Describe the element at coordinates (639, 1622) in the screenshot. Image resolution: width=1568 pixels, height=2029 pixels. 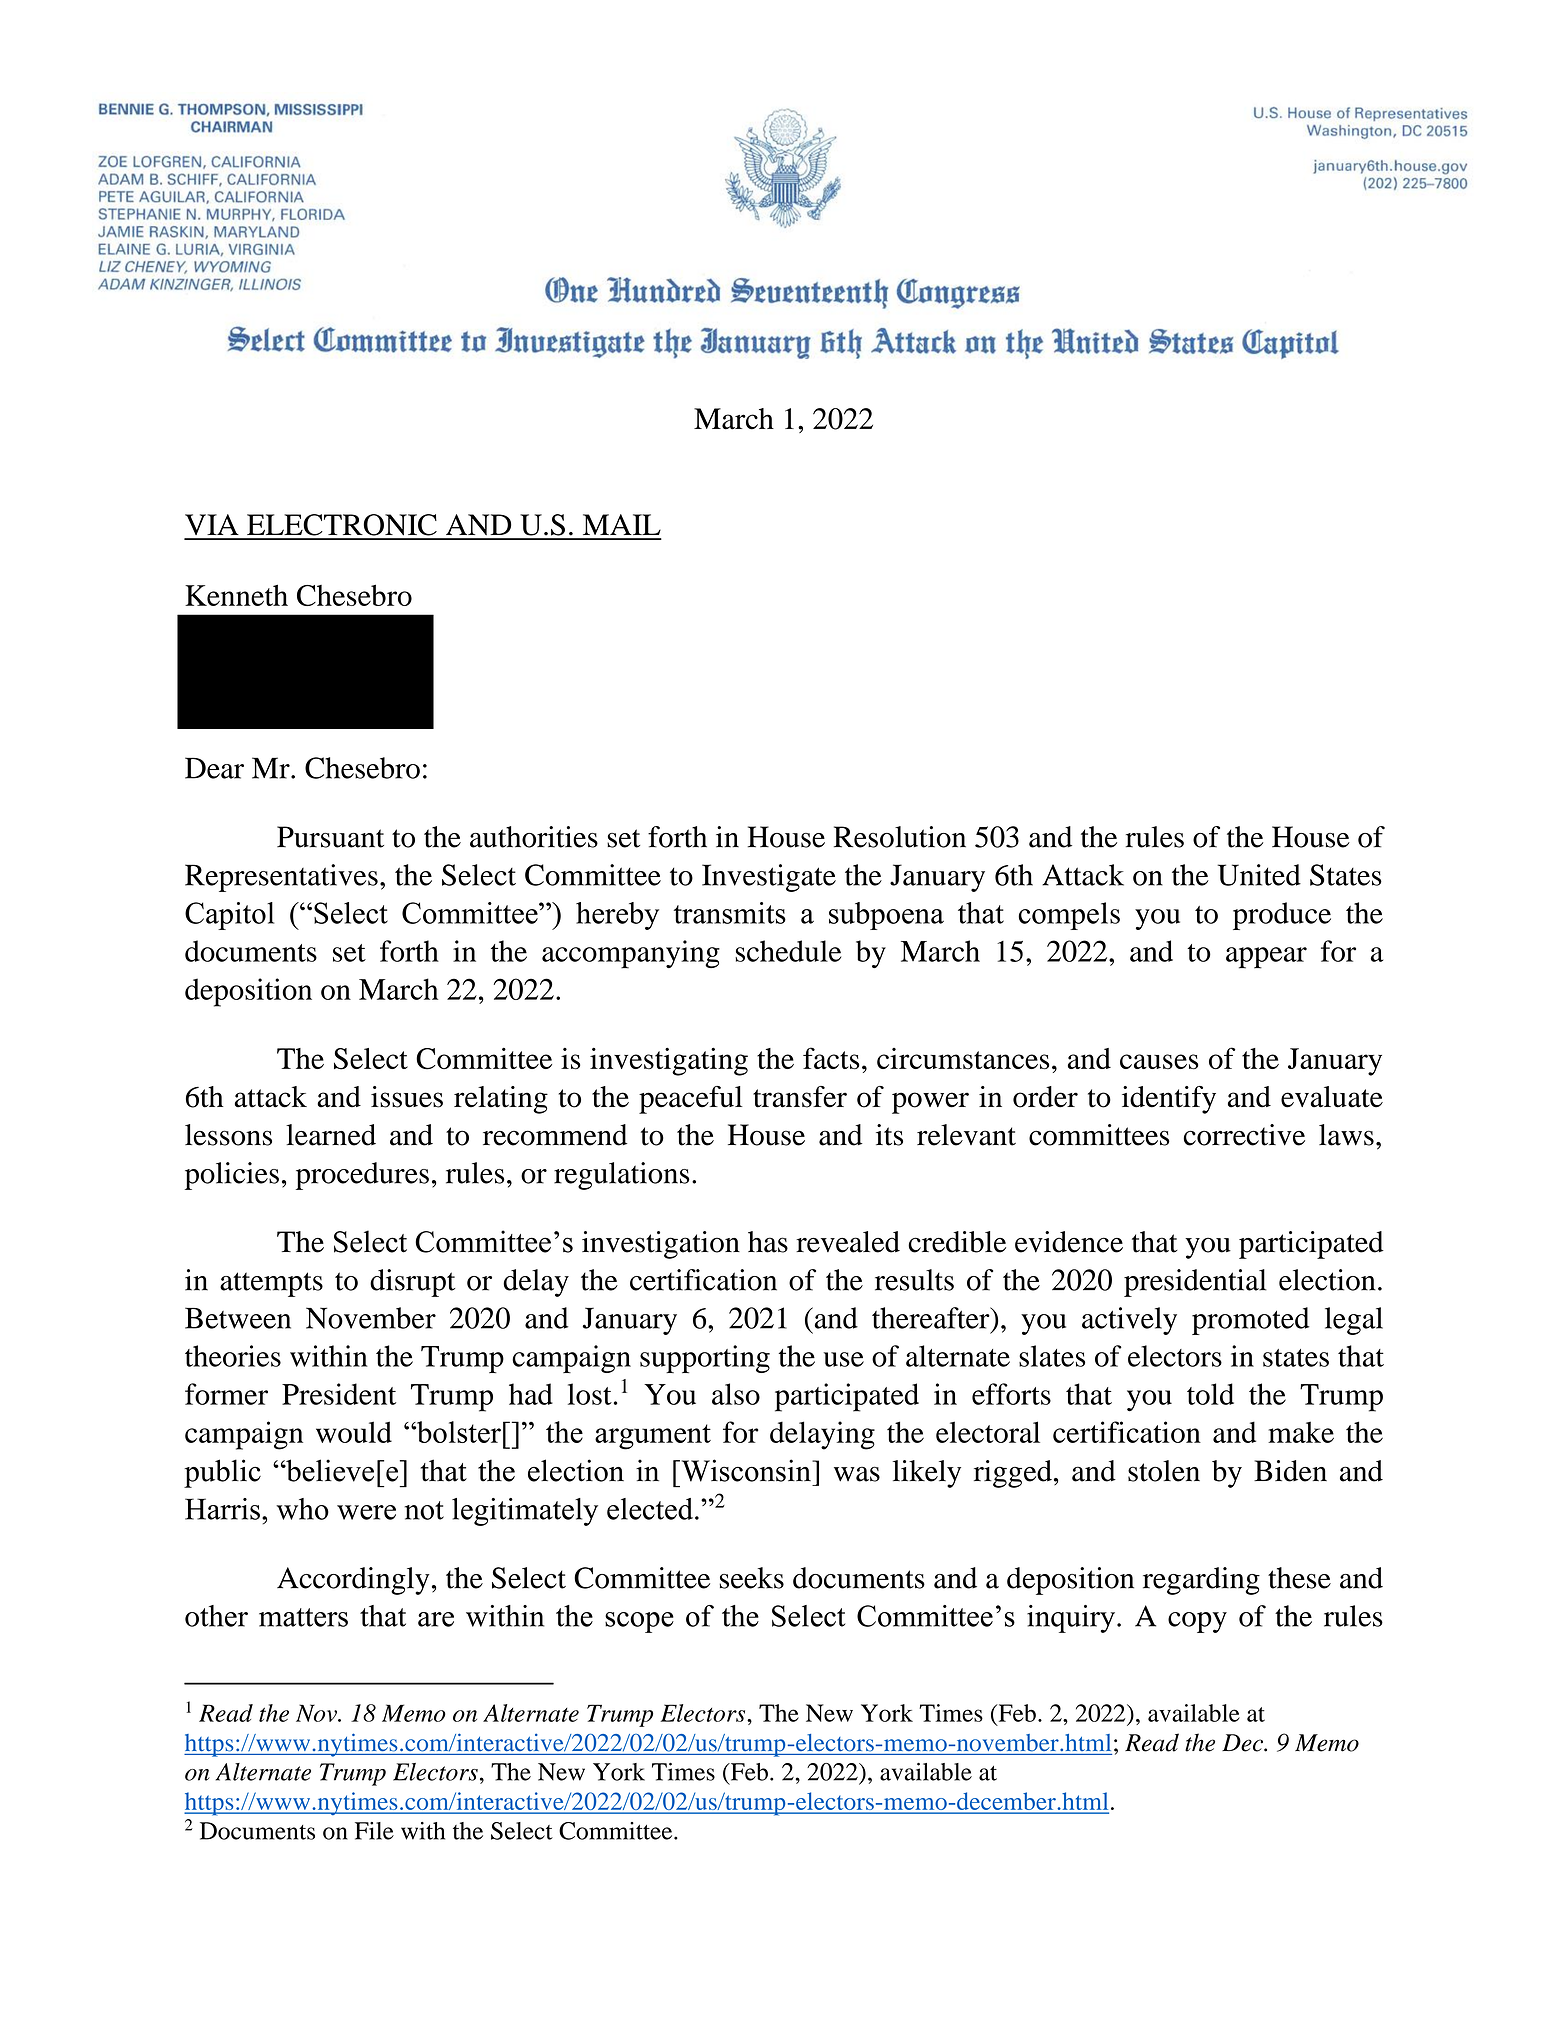
I see `scope` at that location.
